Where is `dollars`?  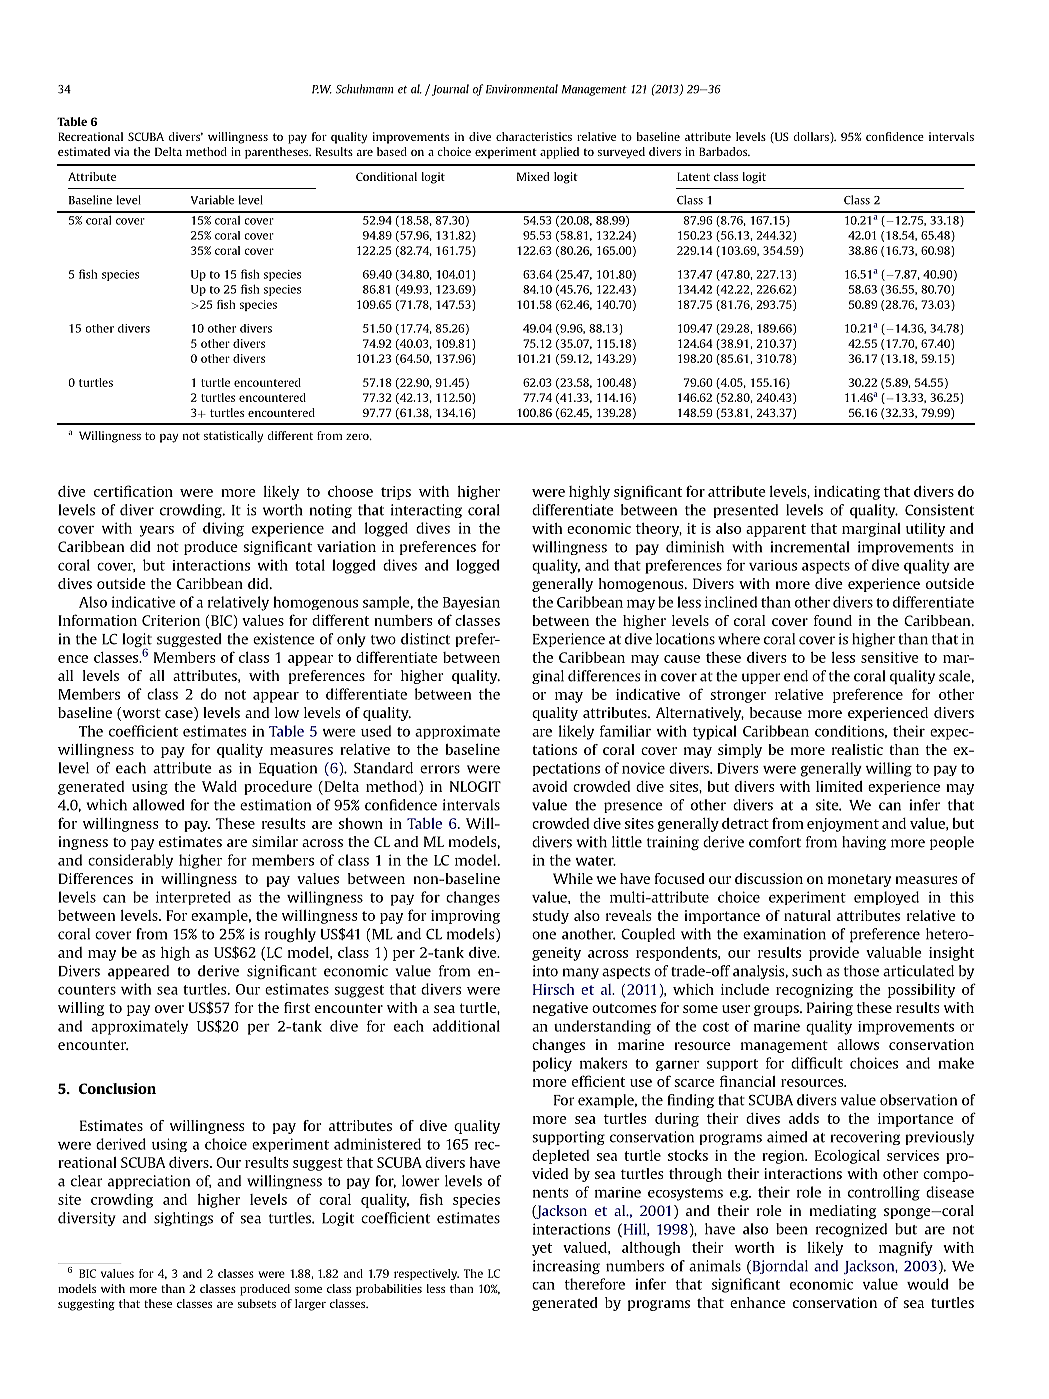 dollars is located at coordinates (812, 136).
